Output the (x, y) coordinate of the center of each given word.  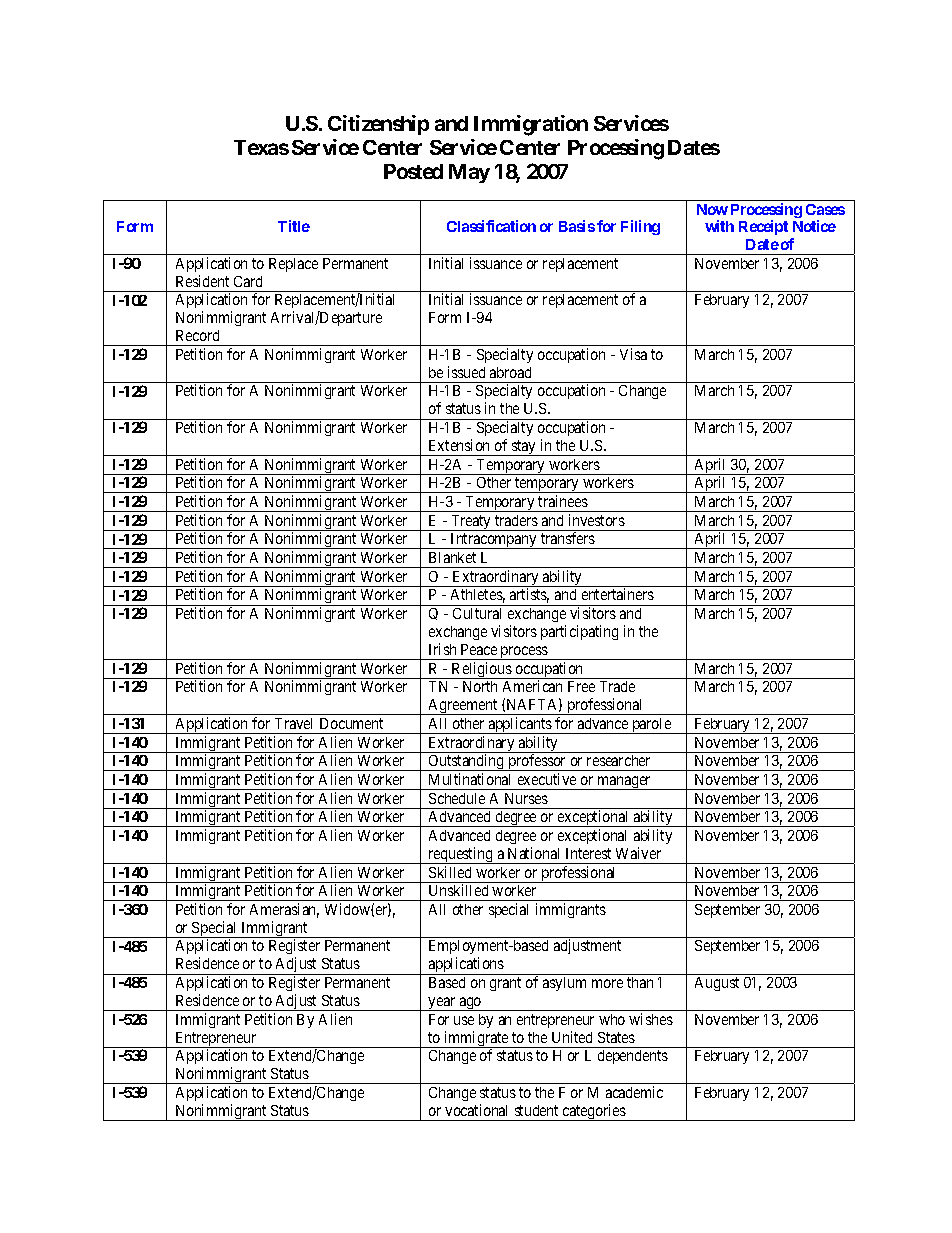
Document (351, 723)
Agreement (463, 707)
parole (651, 726)
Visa (633, 354)
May (469, 173)
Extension (459, 445)
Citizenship (378, 125)
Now (712, 209)
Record (197, 335)
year (442, 1004)
